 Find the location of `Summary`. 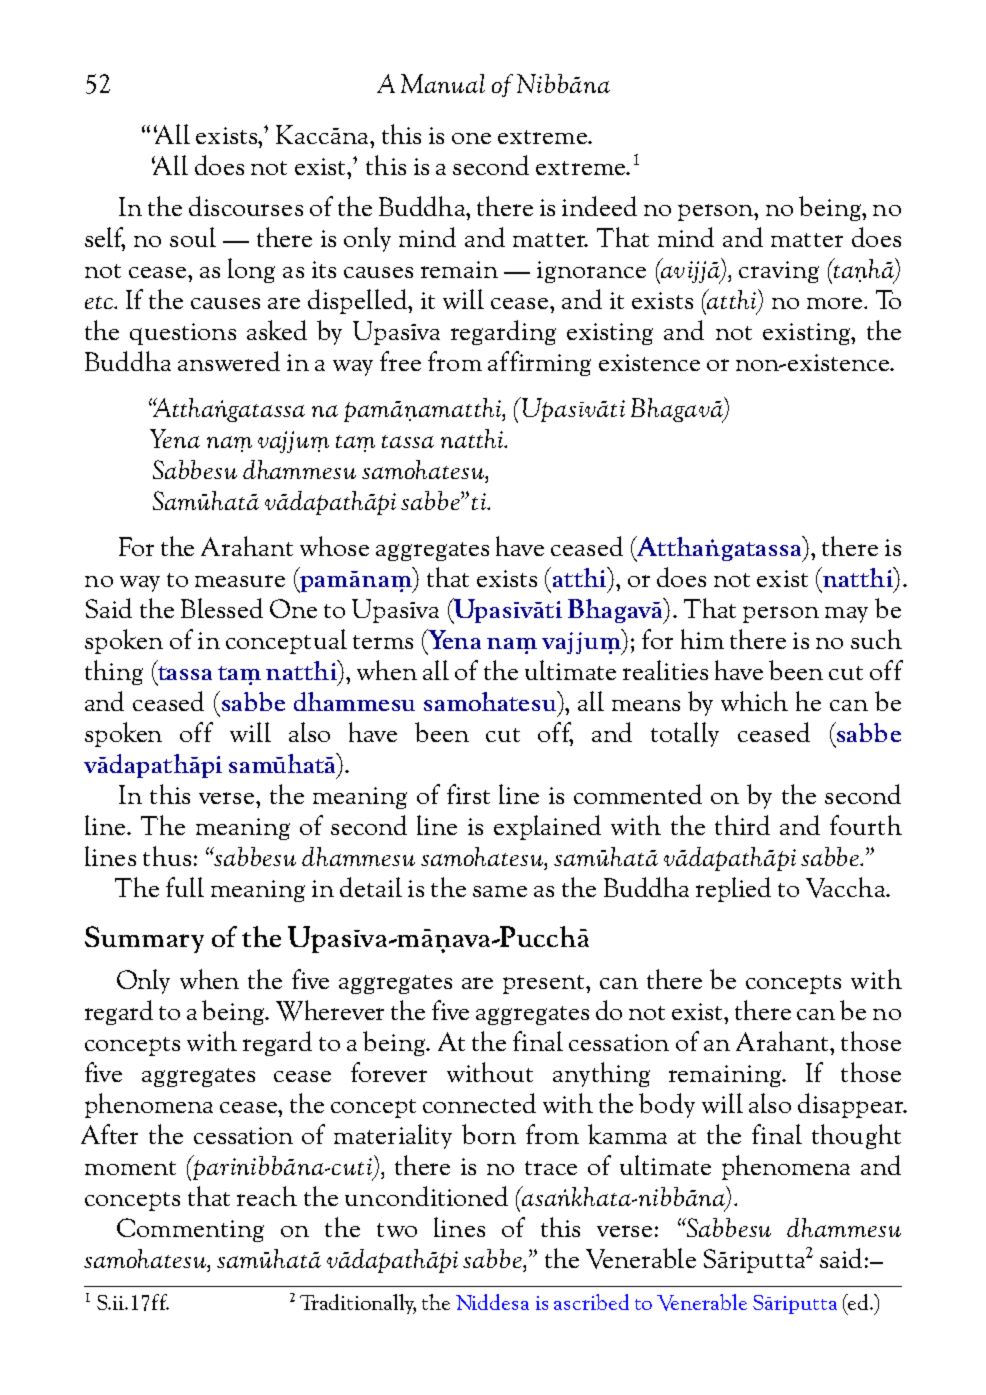

Summary is located at coordinates (144, 939).
